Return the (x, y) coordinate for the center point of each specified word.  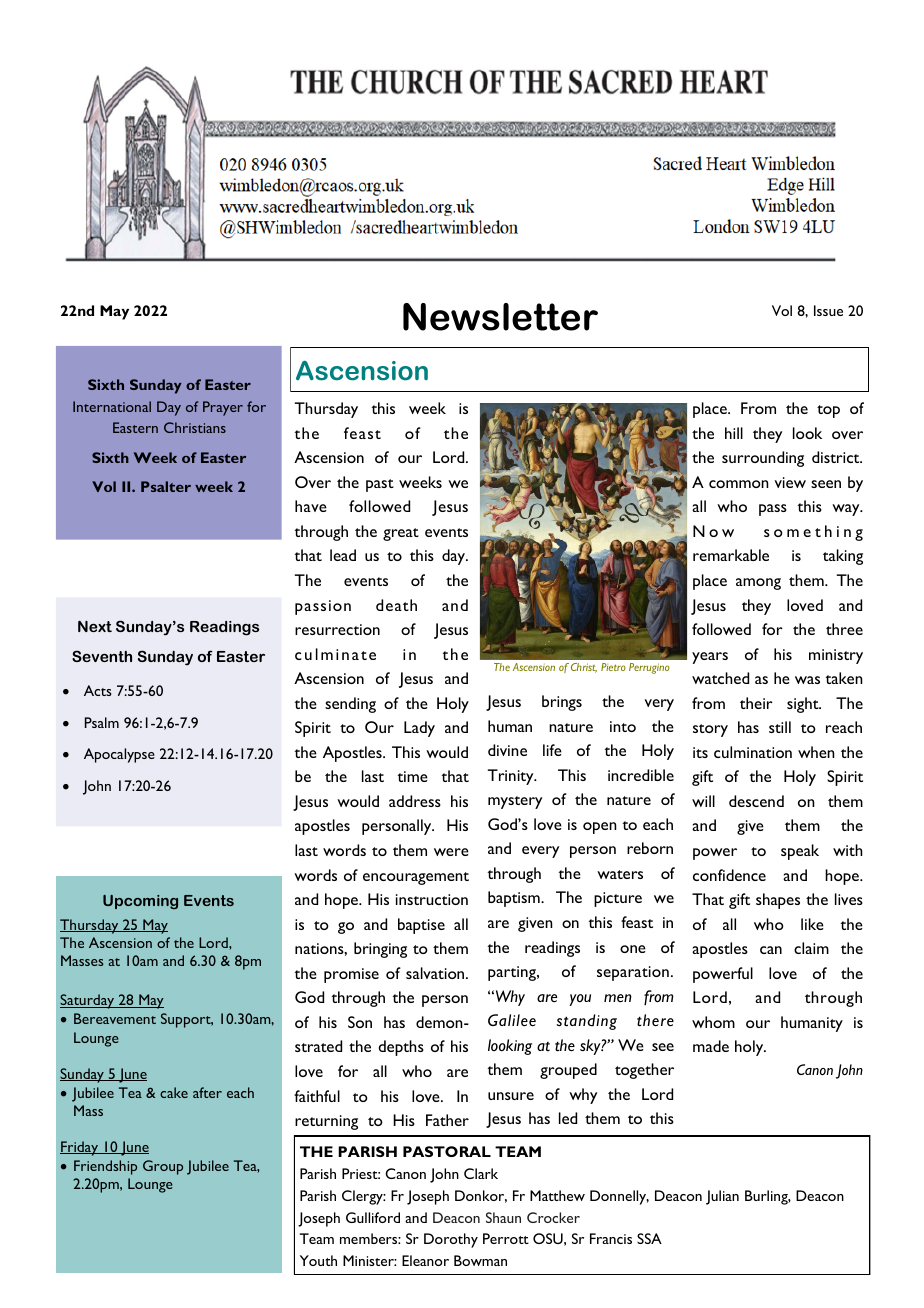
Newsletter (500, 317)
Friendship (105, 1167)
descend (756, 801)
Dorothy (451, 1240)
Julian (722, 1197)
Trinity (512, 777)
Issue (828, 310)
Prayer (223, 408)
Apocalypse (119, 755)
